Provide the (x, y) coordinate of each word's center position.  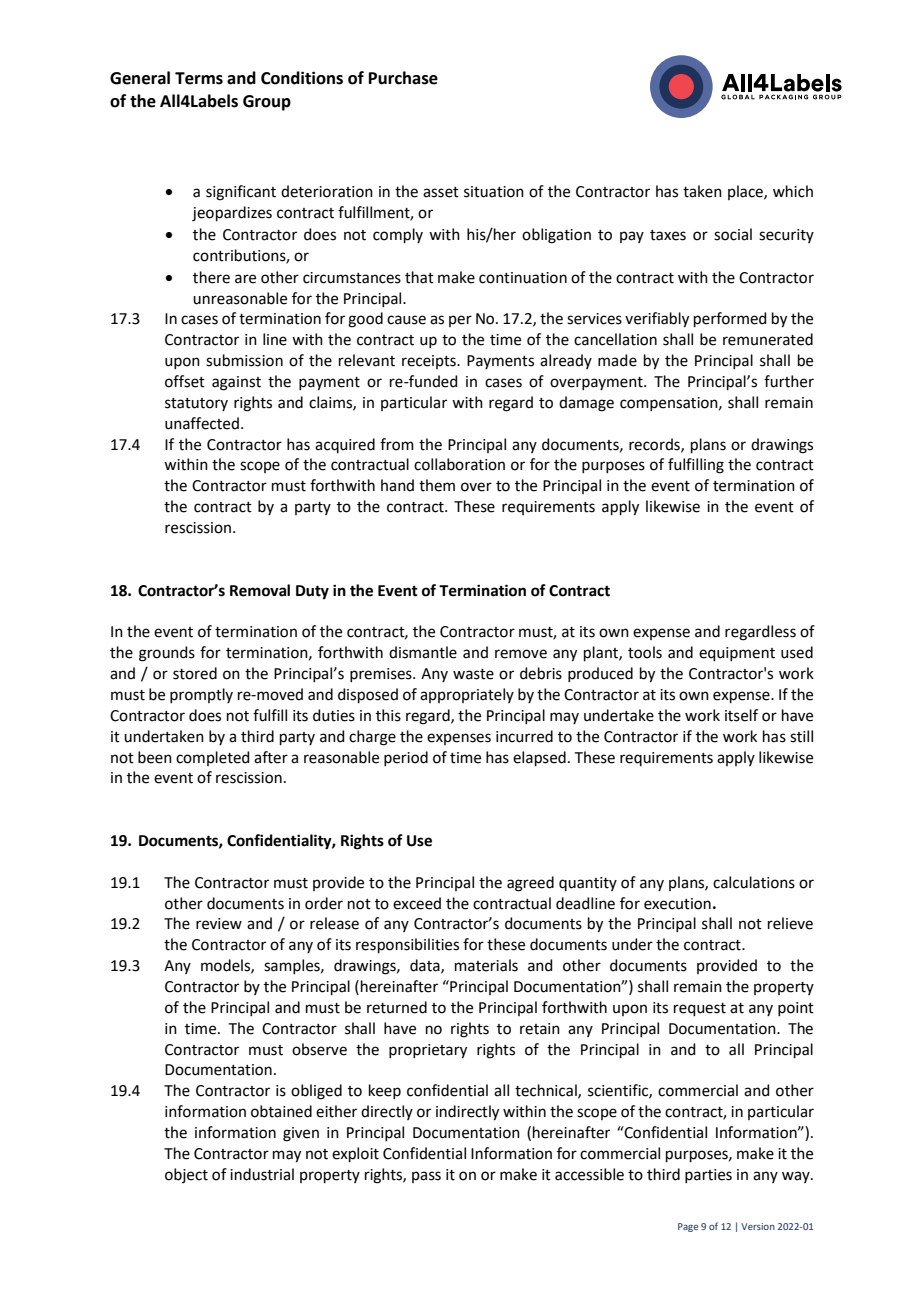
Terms (199, 78)
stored (195, 673)
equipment (737, 654)
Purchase (403, 78)
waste (473, 674)
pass (426, 1177)
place (746, 192)
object (186, 1175)
